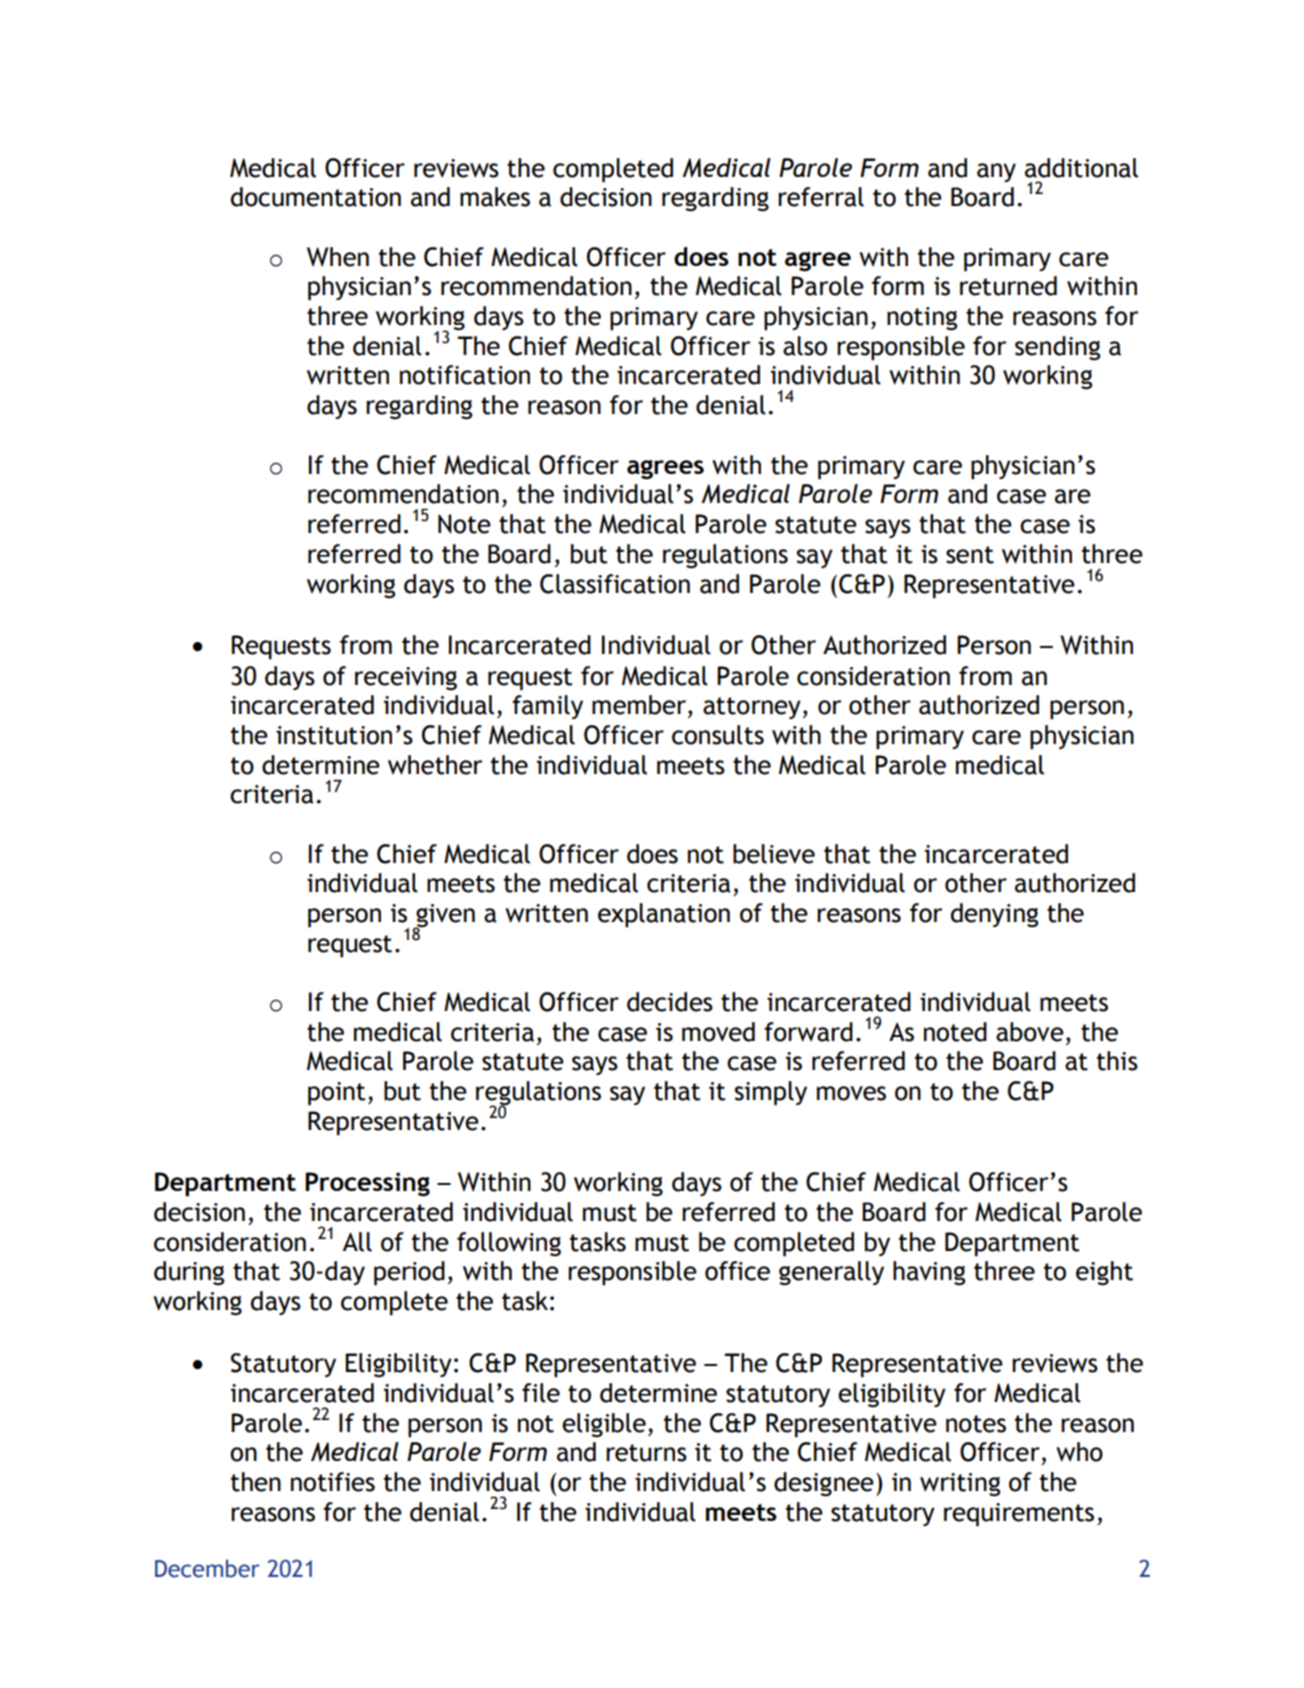 Image resolution: width=1304 pixels, height=1688 pixels. I want to click on denying, so click(994, 915).
